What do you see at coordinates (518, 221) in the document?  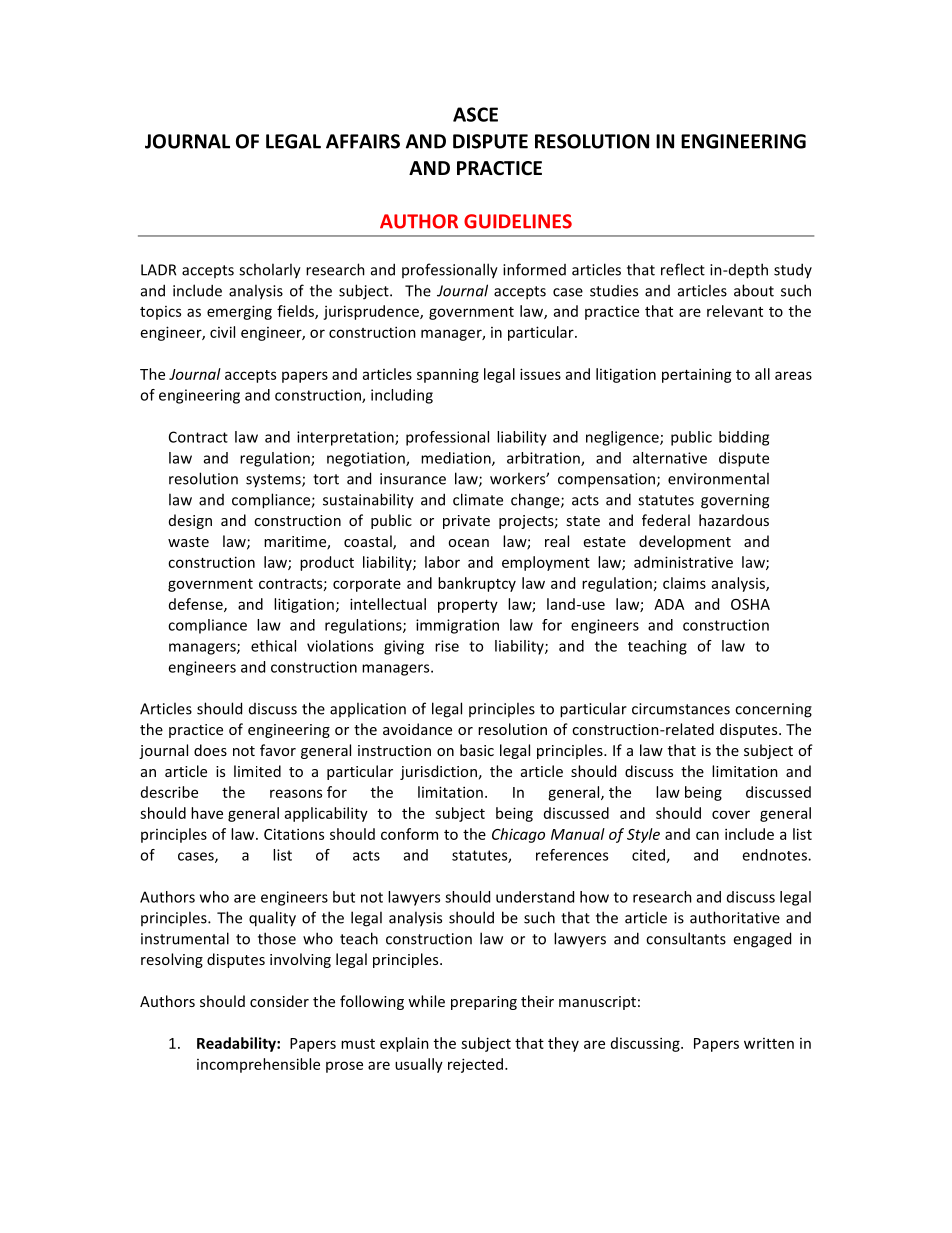 I see `GUIDELINES` at bounding box center [518, 221].
